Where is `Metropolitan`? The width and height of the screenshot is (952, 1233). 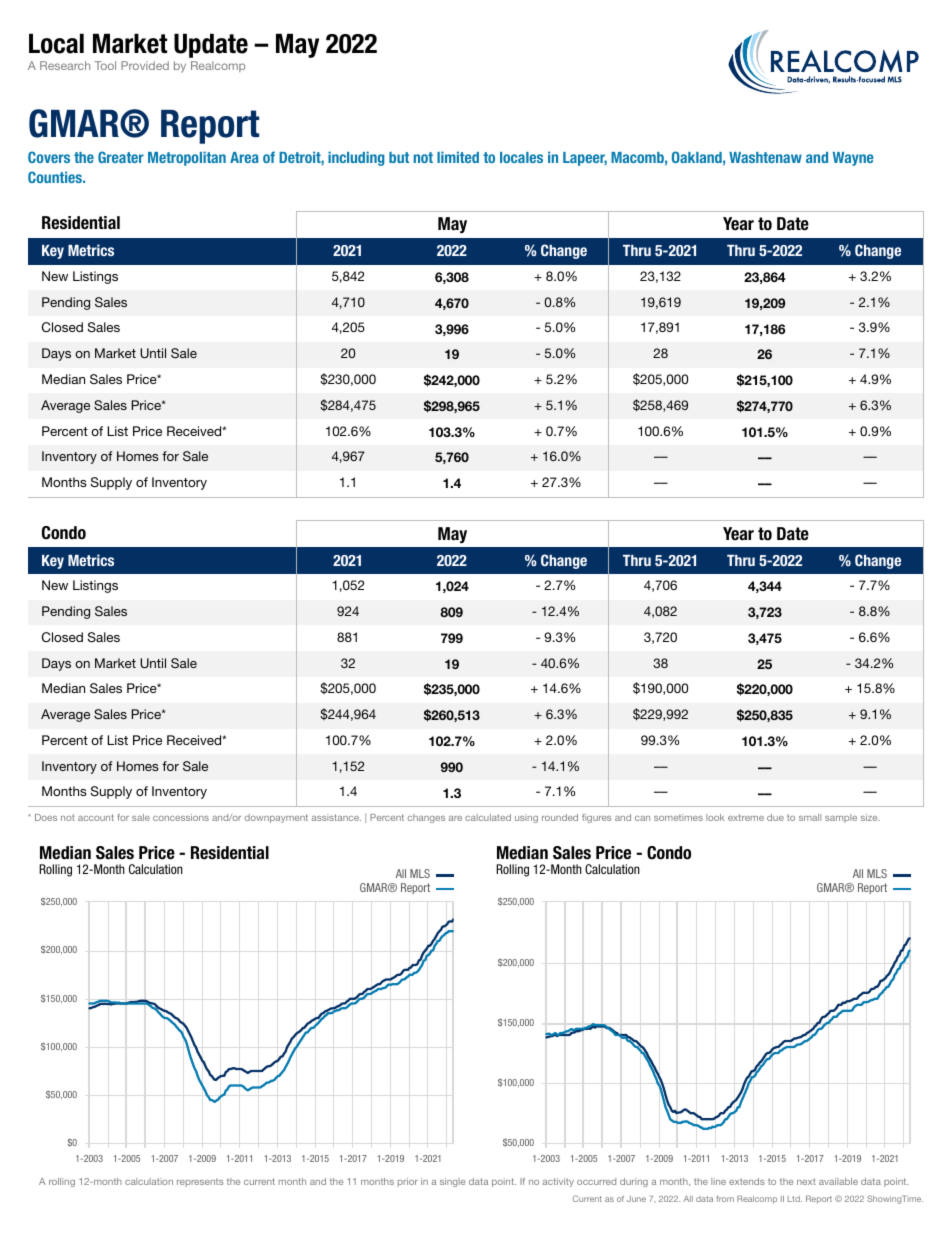 Metropolitan is located at coordinates (187, 158).
